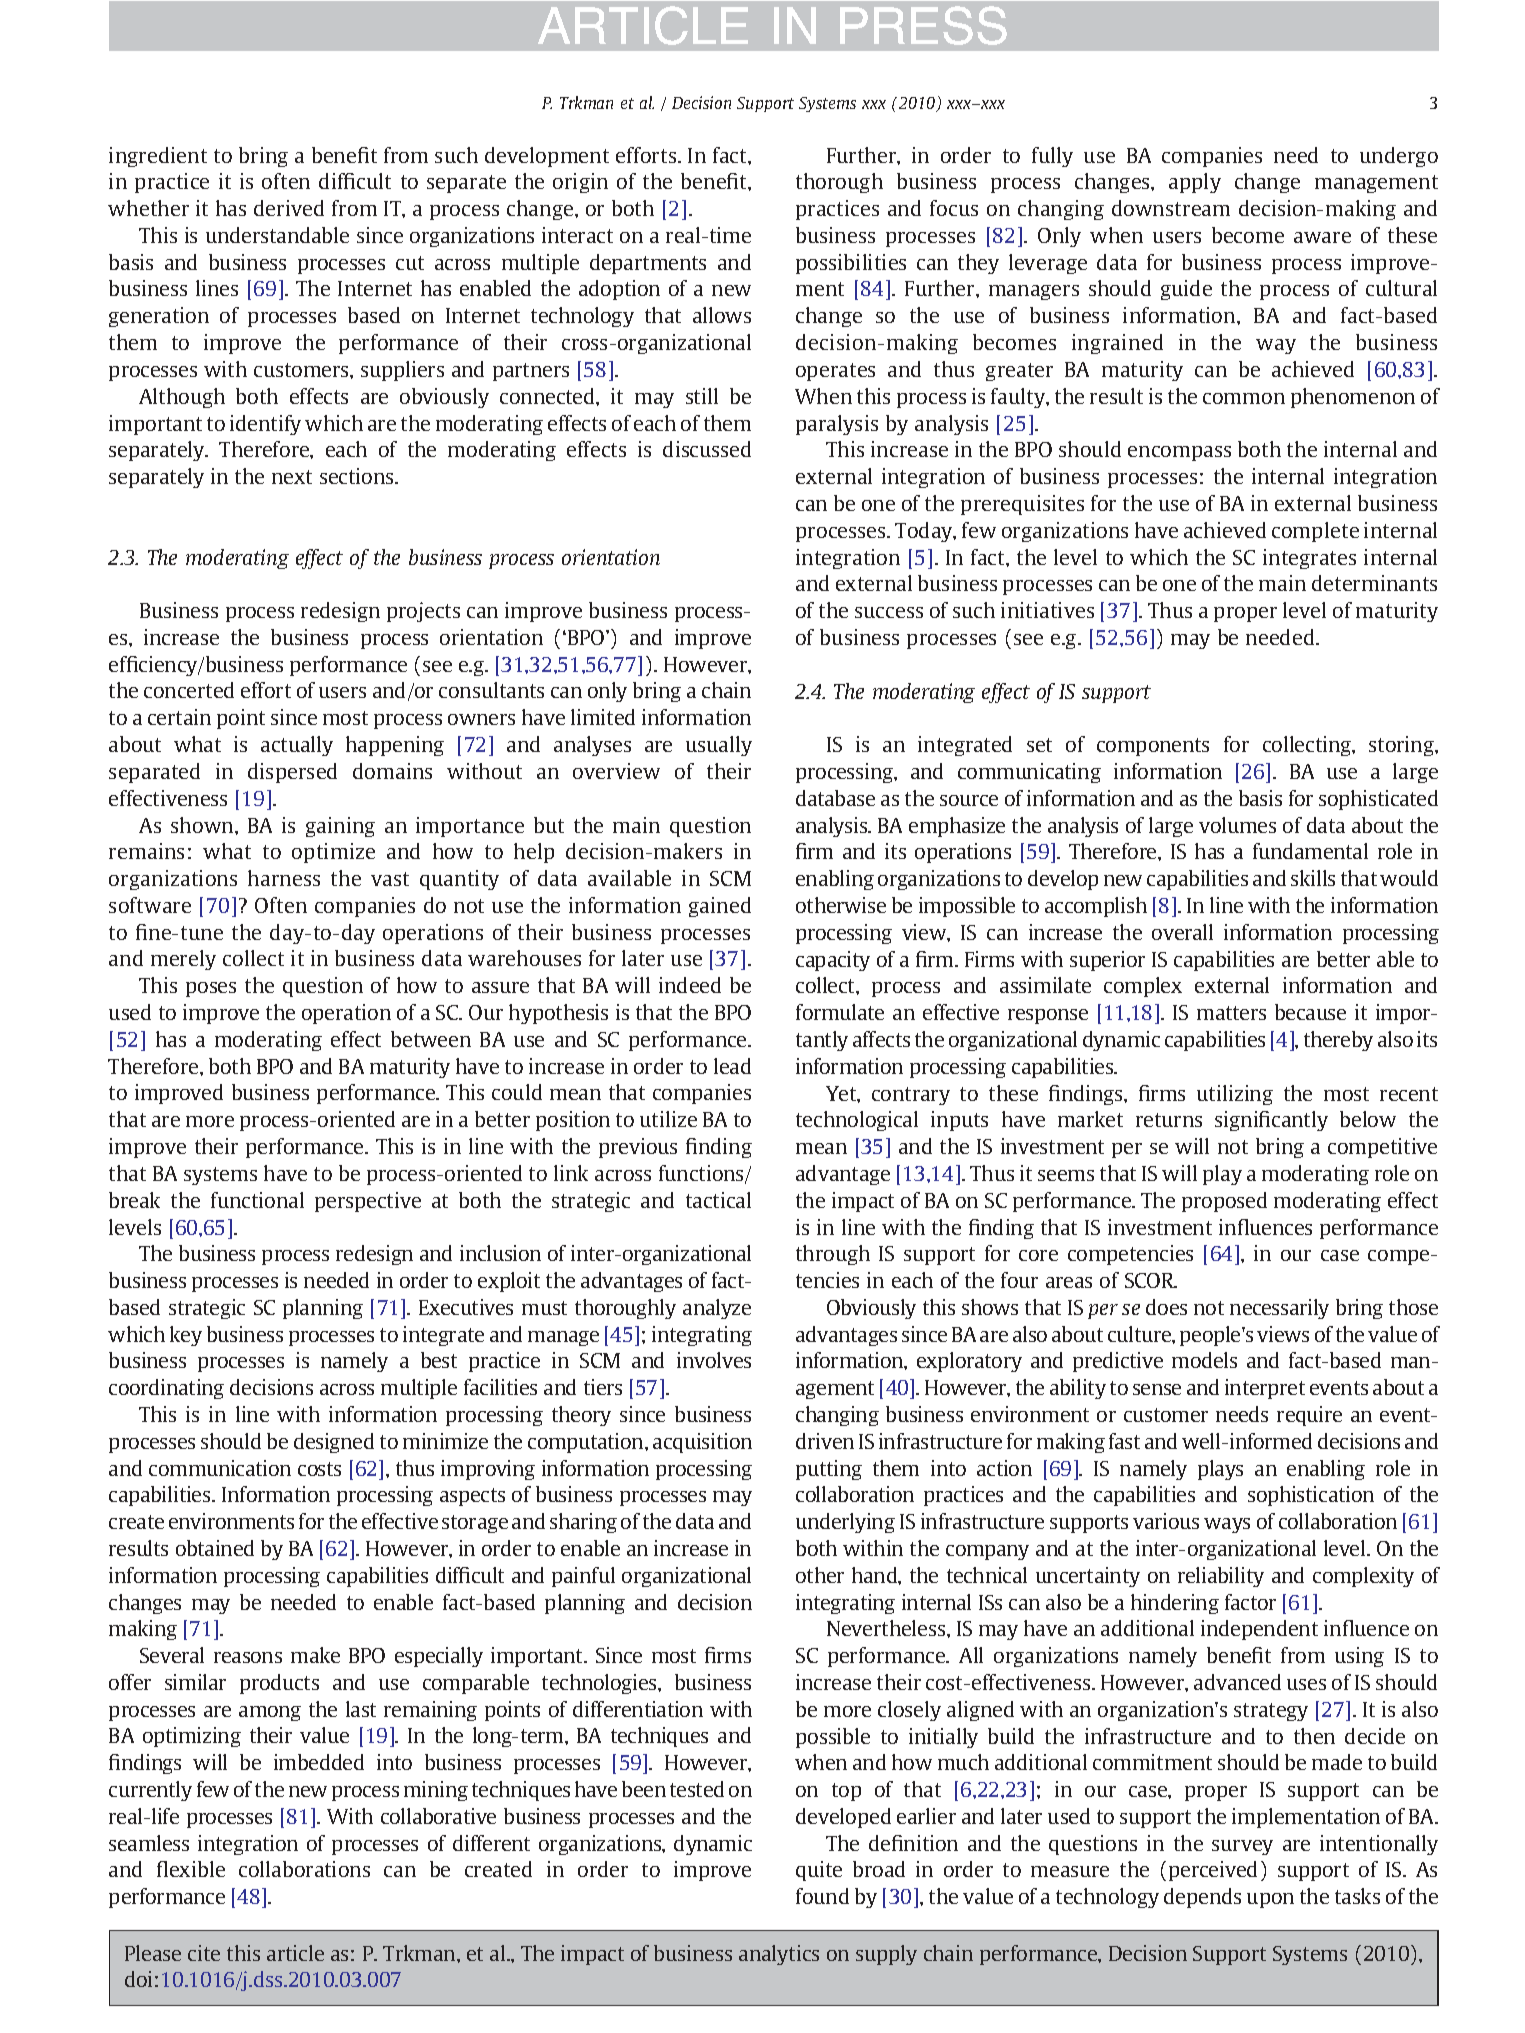 The height and width of the screenshot is (2033, 1525). Describe the element at coordinates (211, 989) in the screenshot. I see `poses` at that location.
